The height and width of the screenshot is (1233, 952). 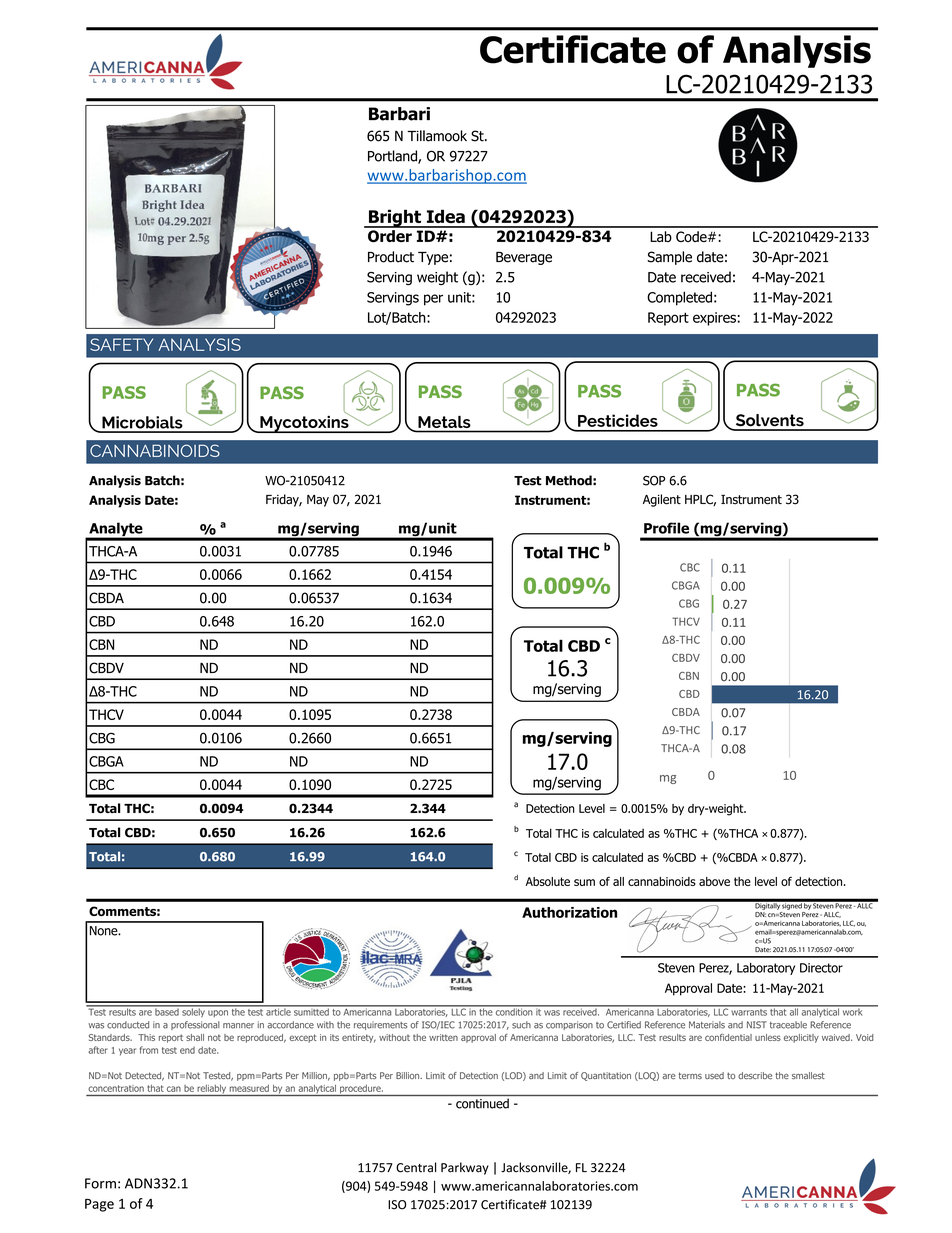 I want to click on based, so click(x=167, y=1011).
